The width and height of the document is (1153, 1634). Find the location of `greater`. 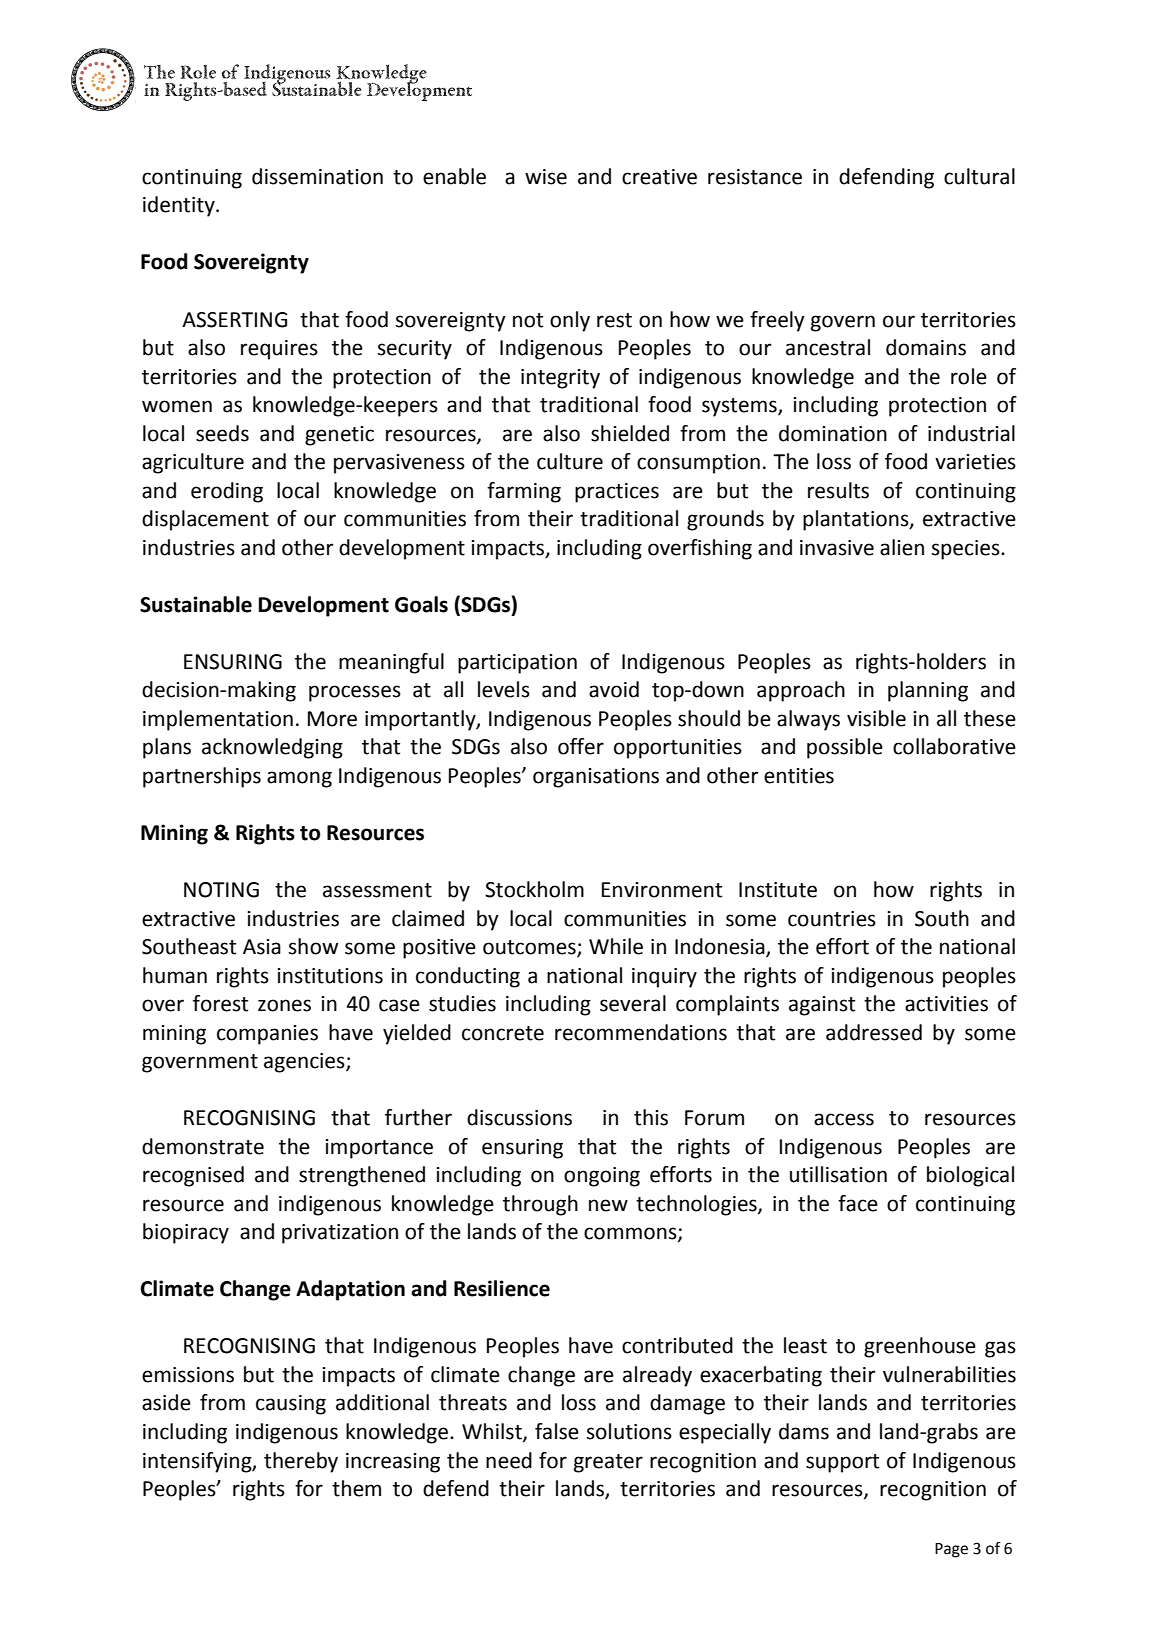

greater is located at coordinates (608, 1463).
